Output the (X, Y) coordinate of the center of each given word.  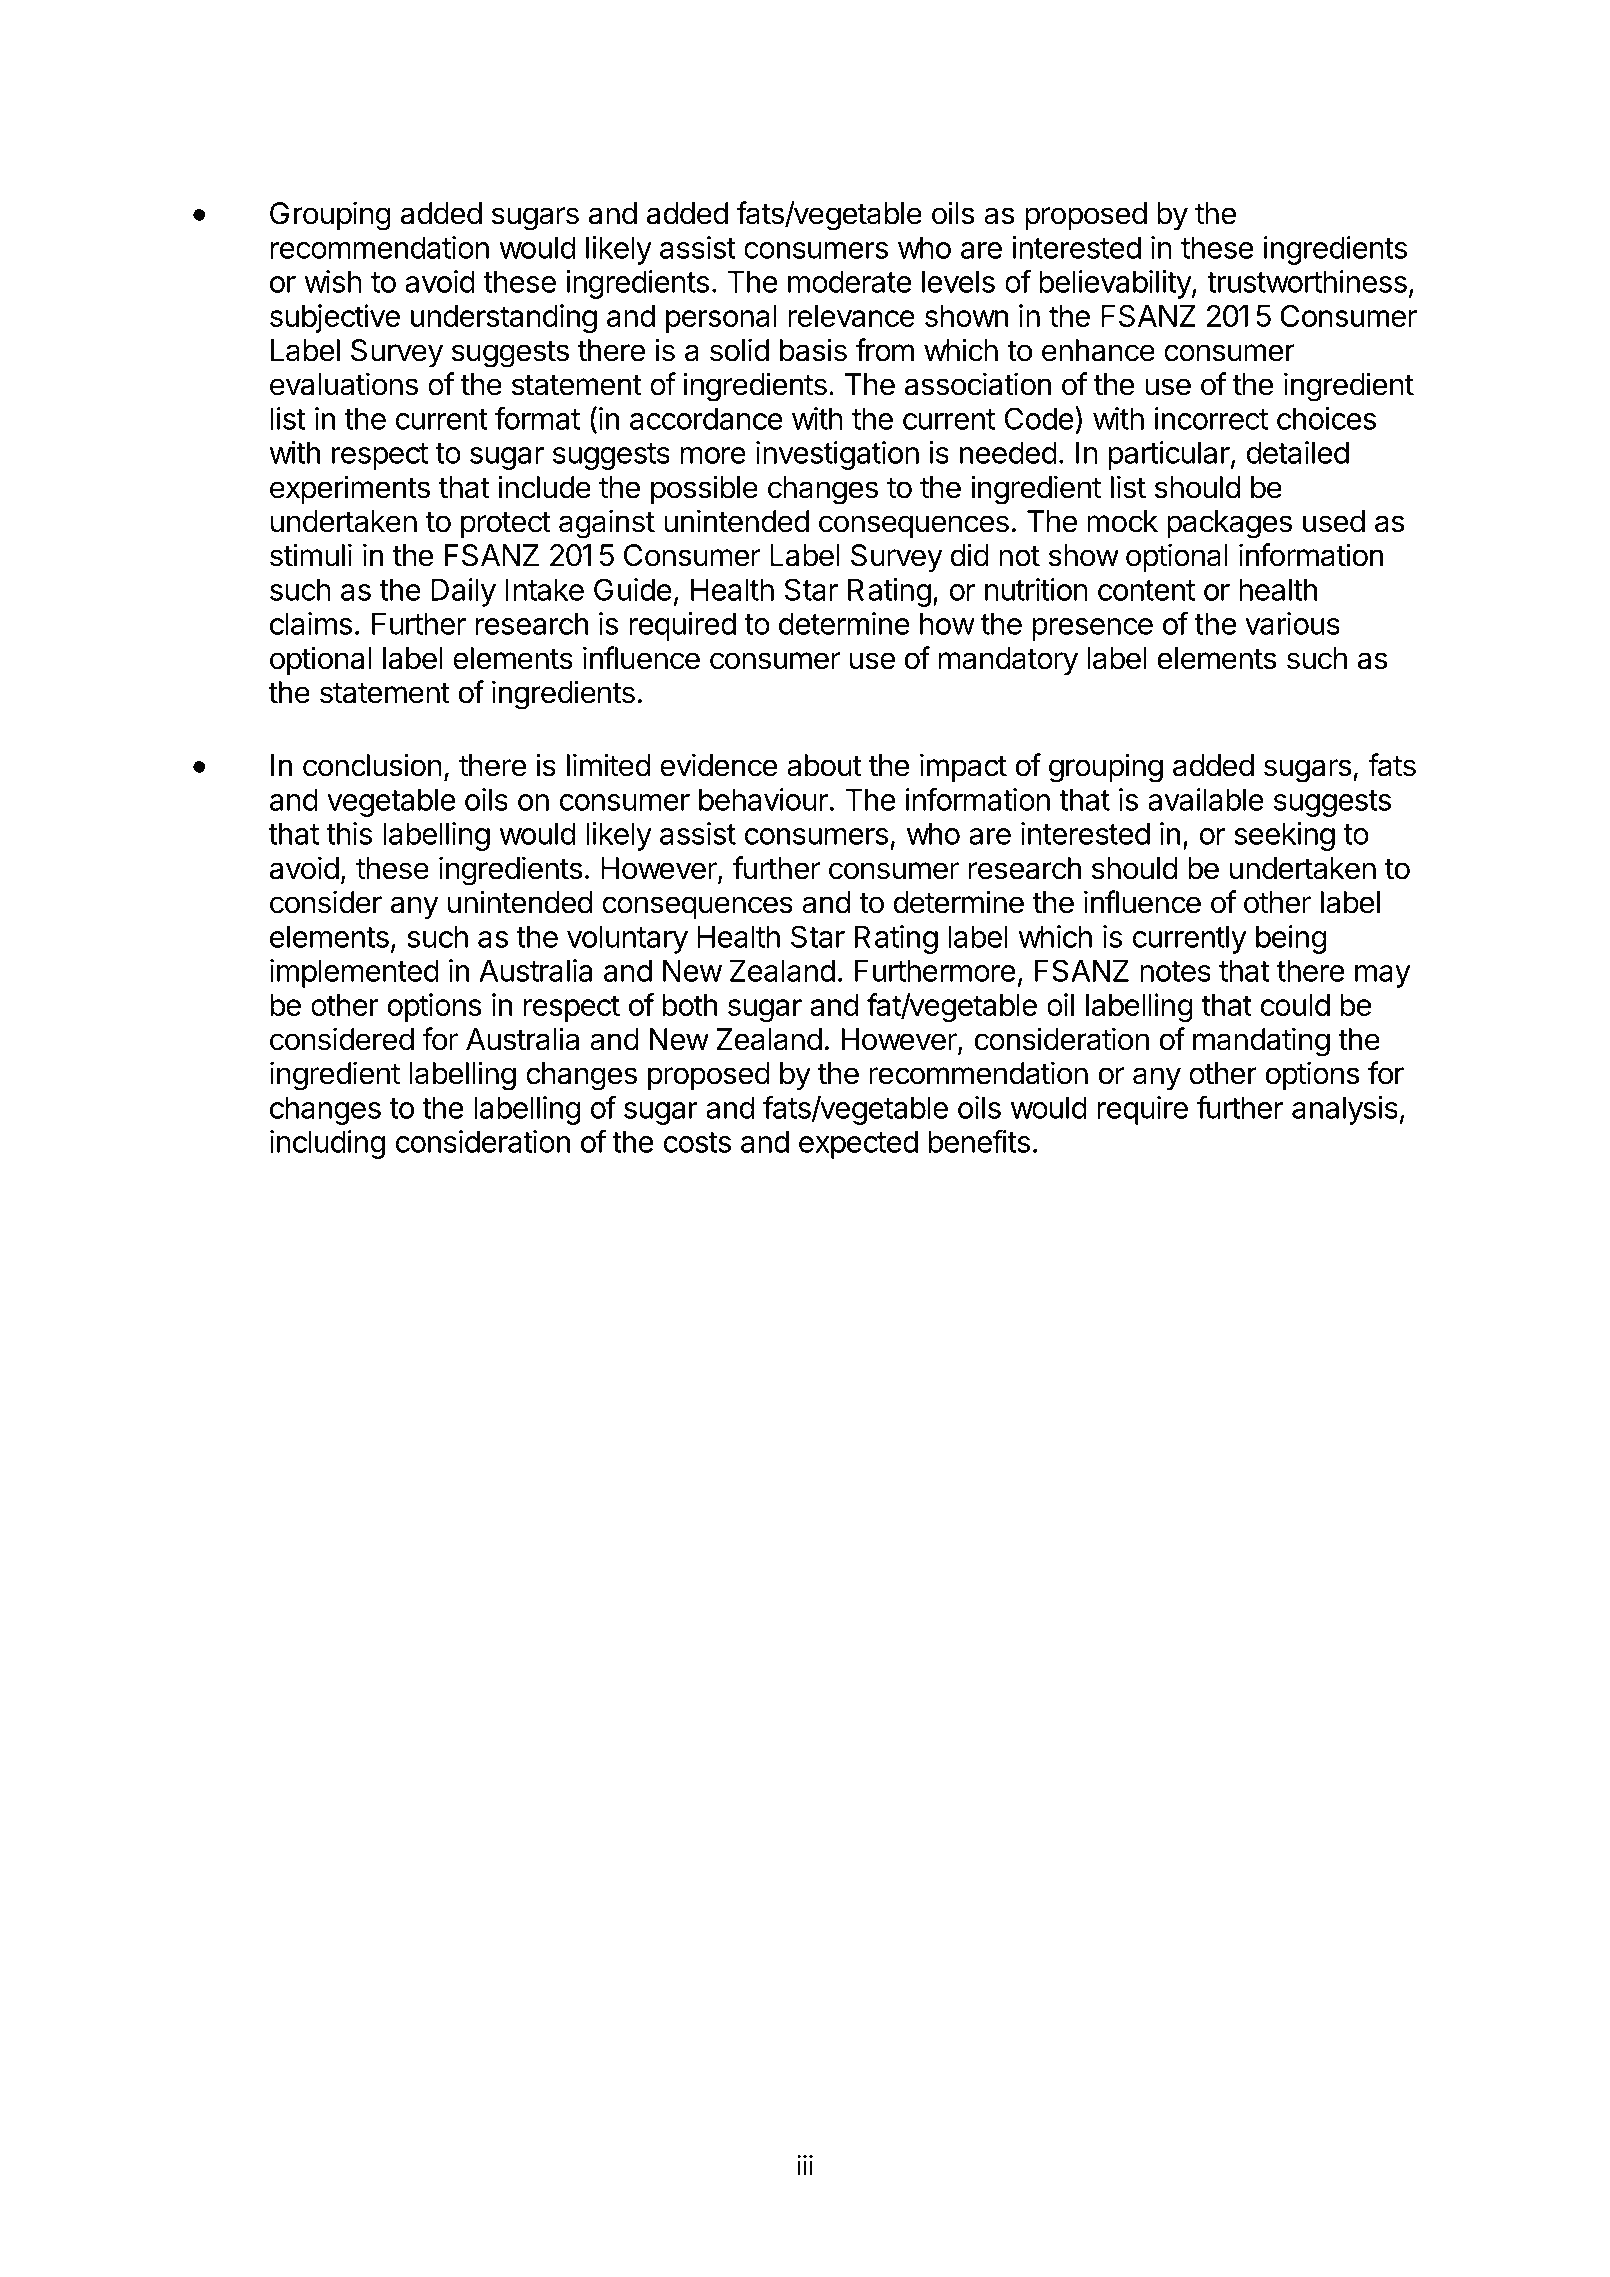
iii (805, 2165)
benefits (979, 1141)
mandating (1261, 1042)
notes (1175, 971)
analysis (1345, 1110)
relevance (851, 316)
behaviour (763, 799)
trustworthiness (1307, 281)
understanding (504, 318)
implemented (354, 973)
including (327, 1144)
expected (858, 1144)
